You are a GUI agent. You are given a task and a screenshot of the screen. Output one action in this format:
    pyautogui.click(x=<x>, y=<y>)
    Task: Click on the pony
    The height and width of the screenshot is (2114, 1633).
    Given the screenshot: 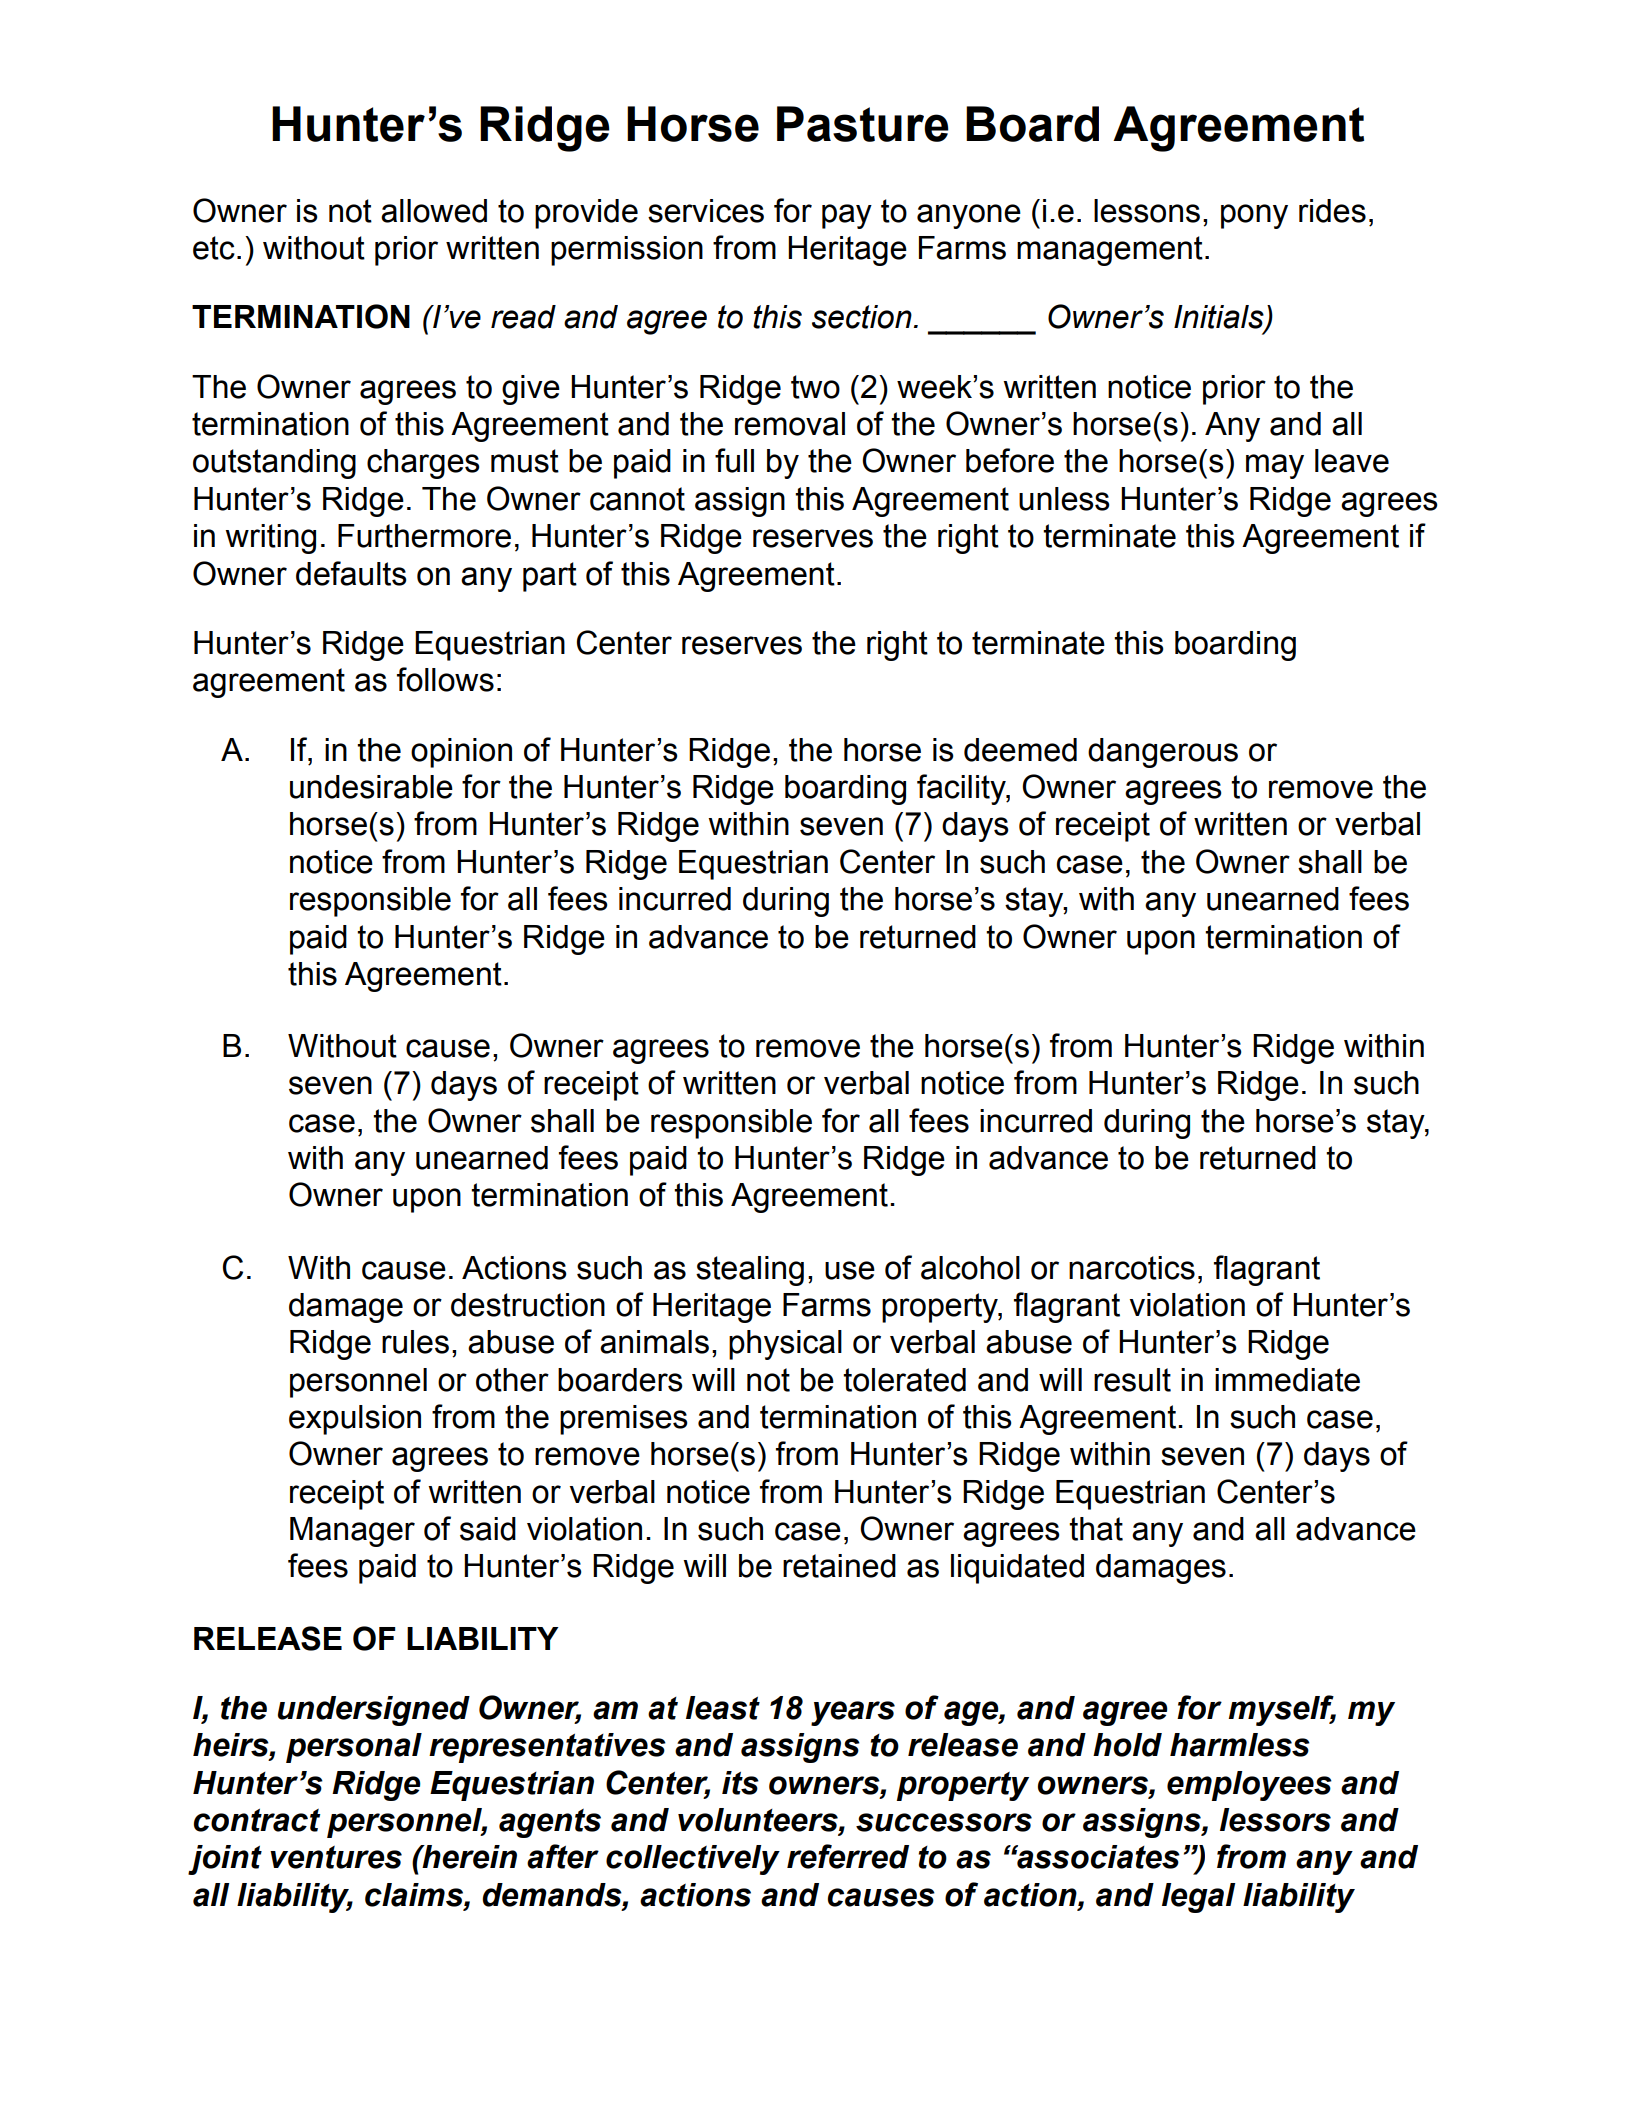 What is the action you would take?
    pyautogui.click(x=1254, y=216)
